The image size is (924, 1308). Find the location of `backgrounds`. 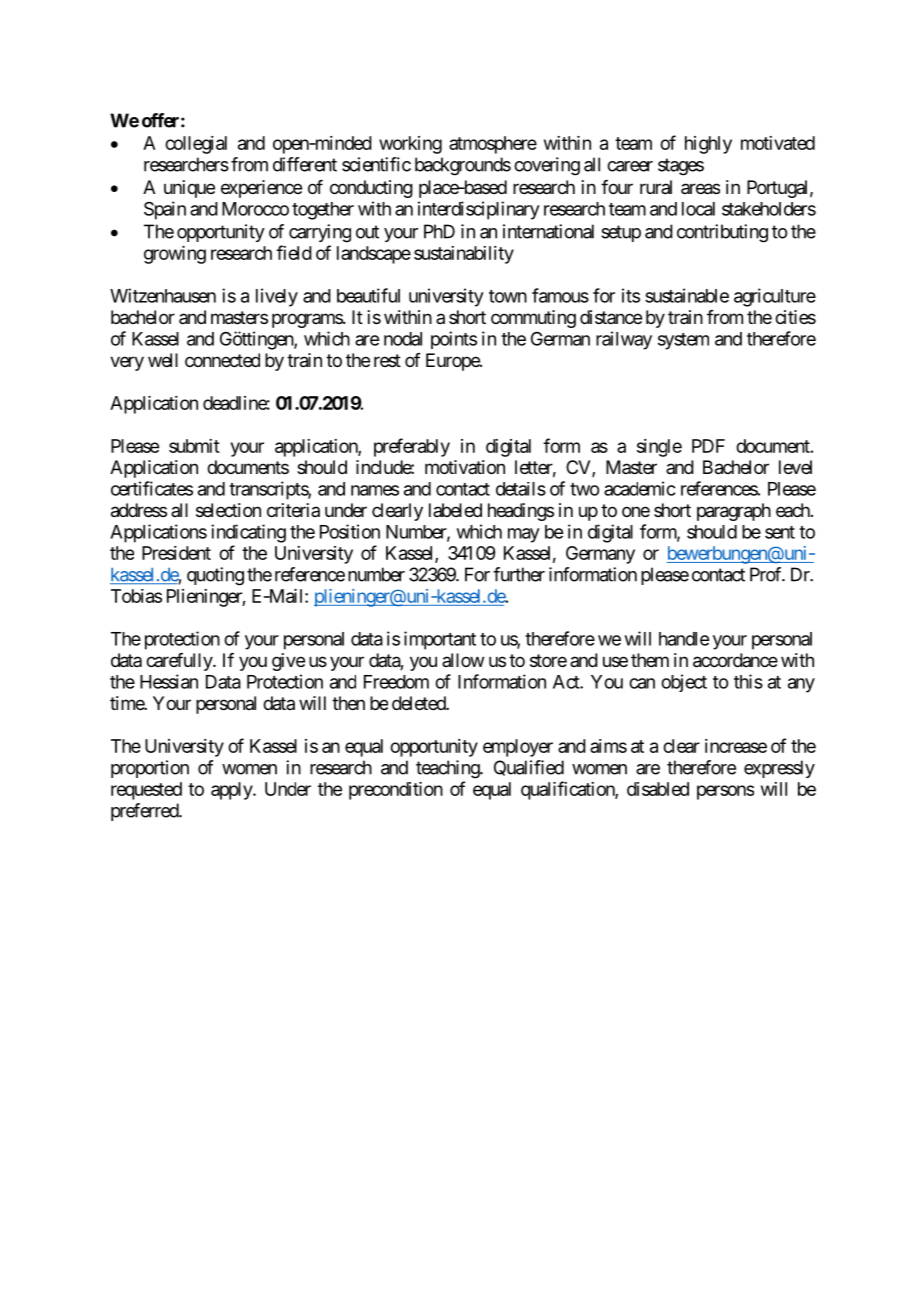

backgrounds is located at coordinates (463, 166).
